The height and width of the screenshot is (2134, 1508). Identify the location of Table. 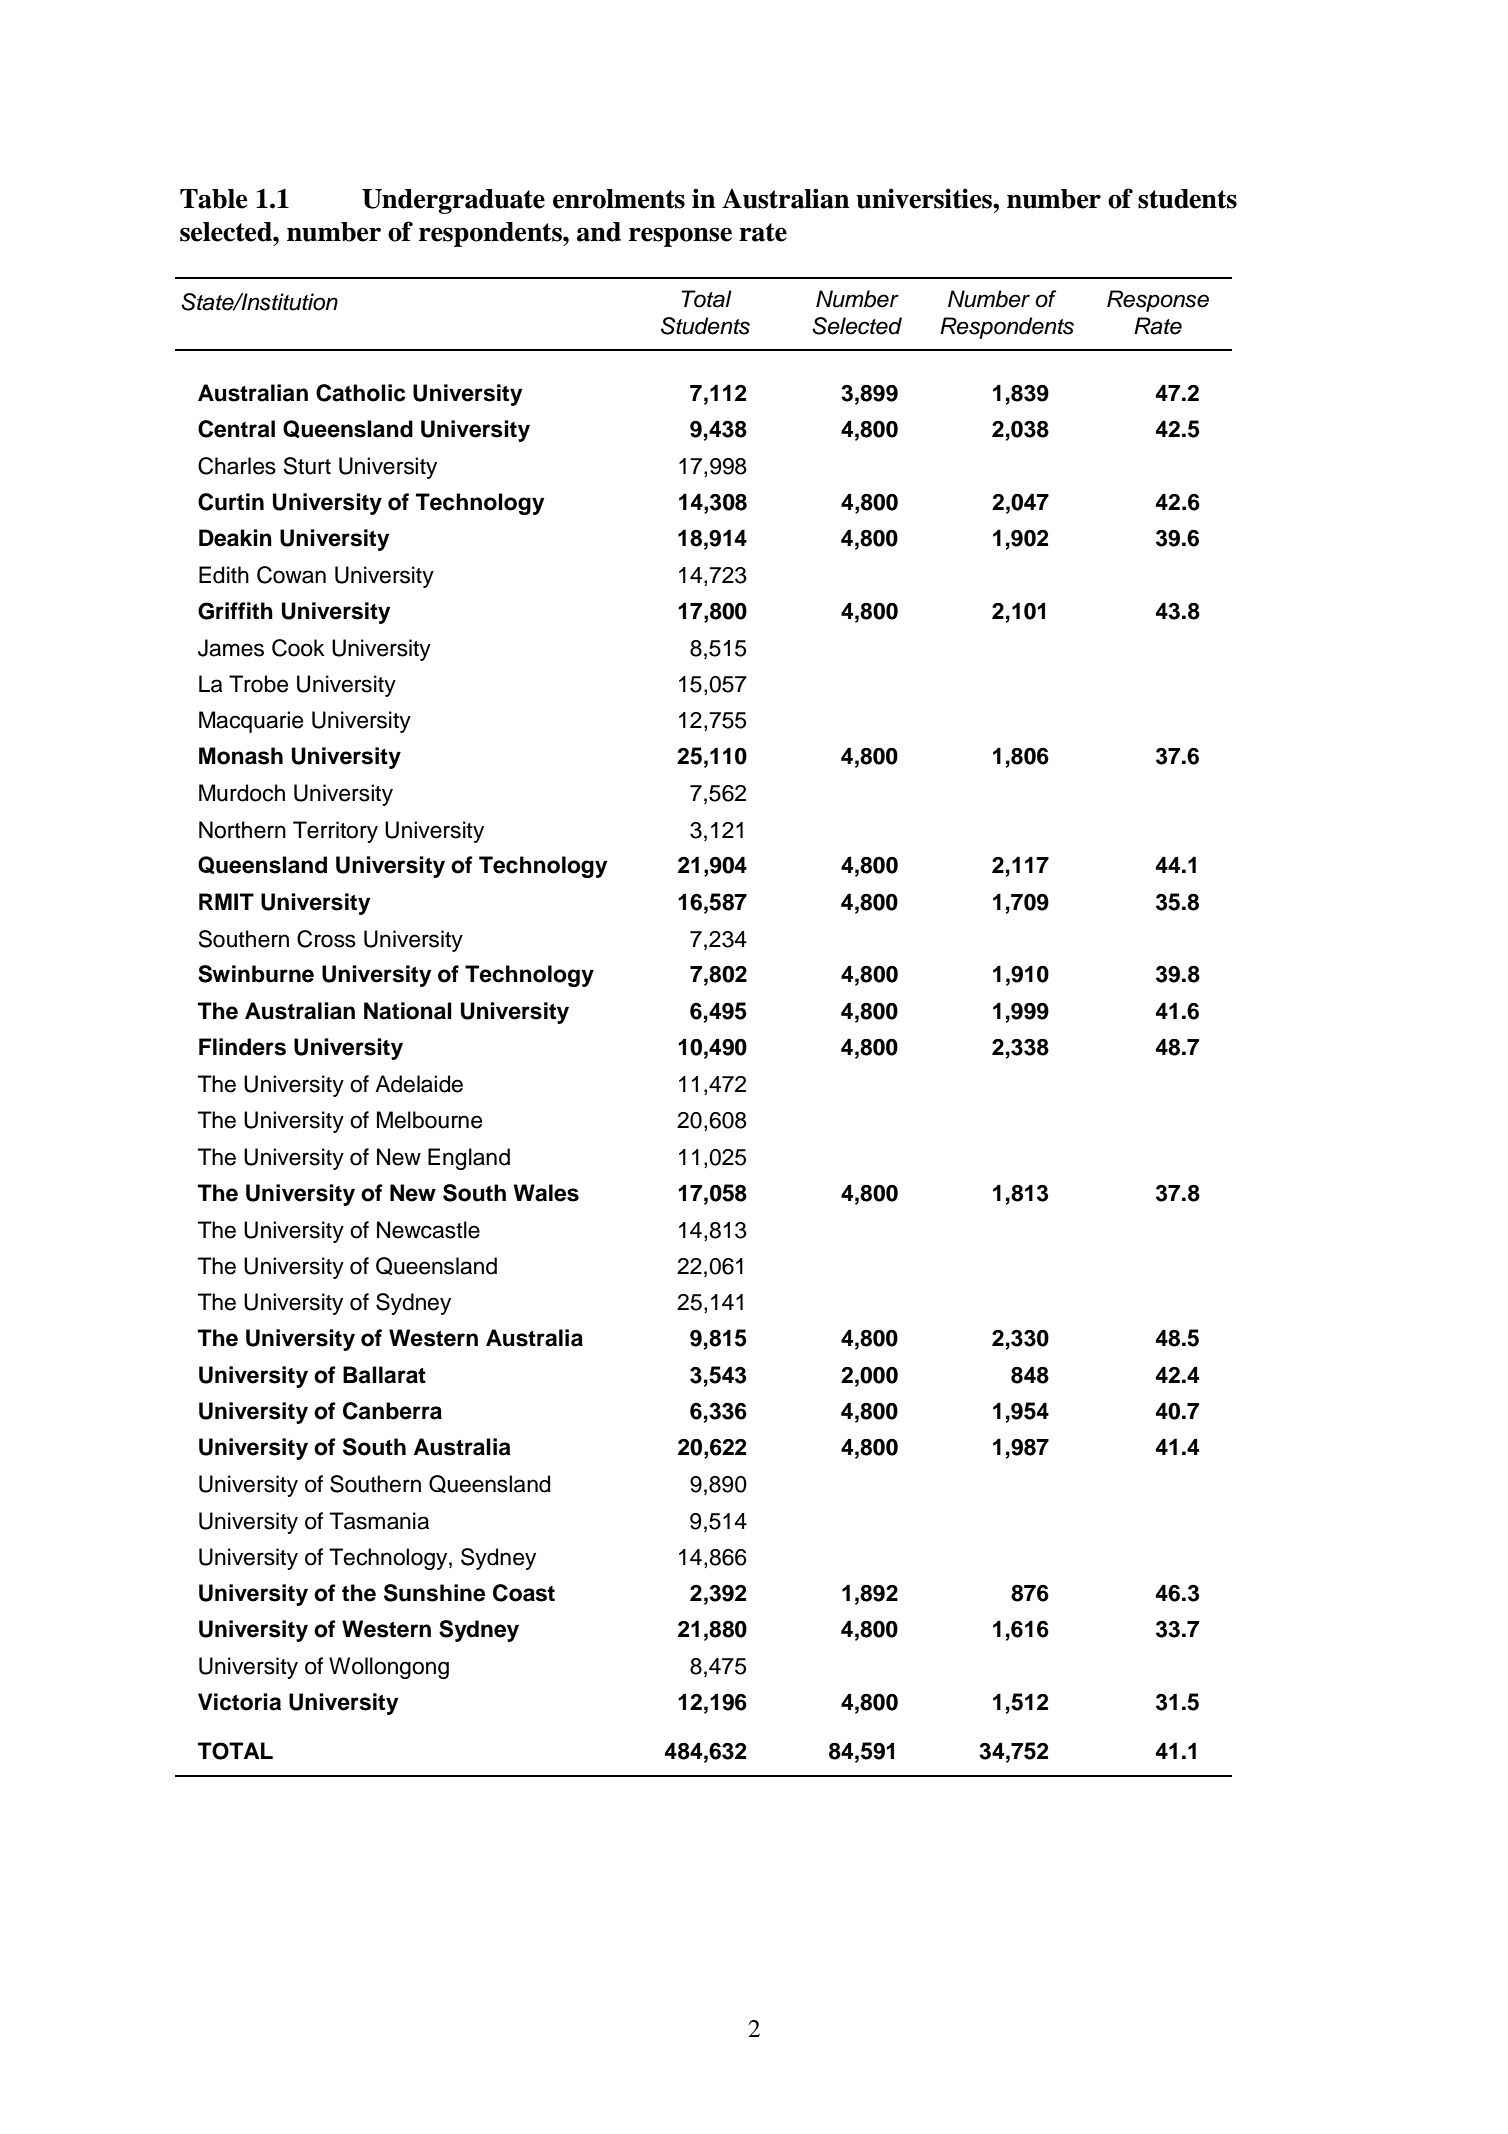
(214, 199).
